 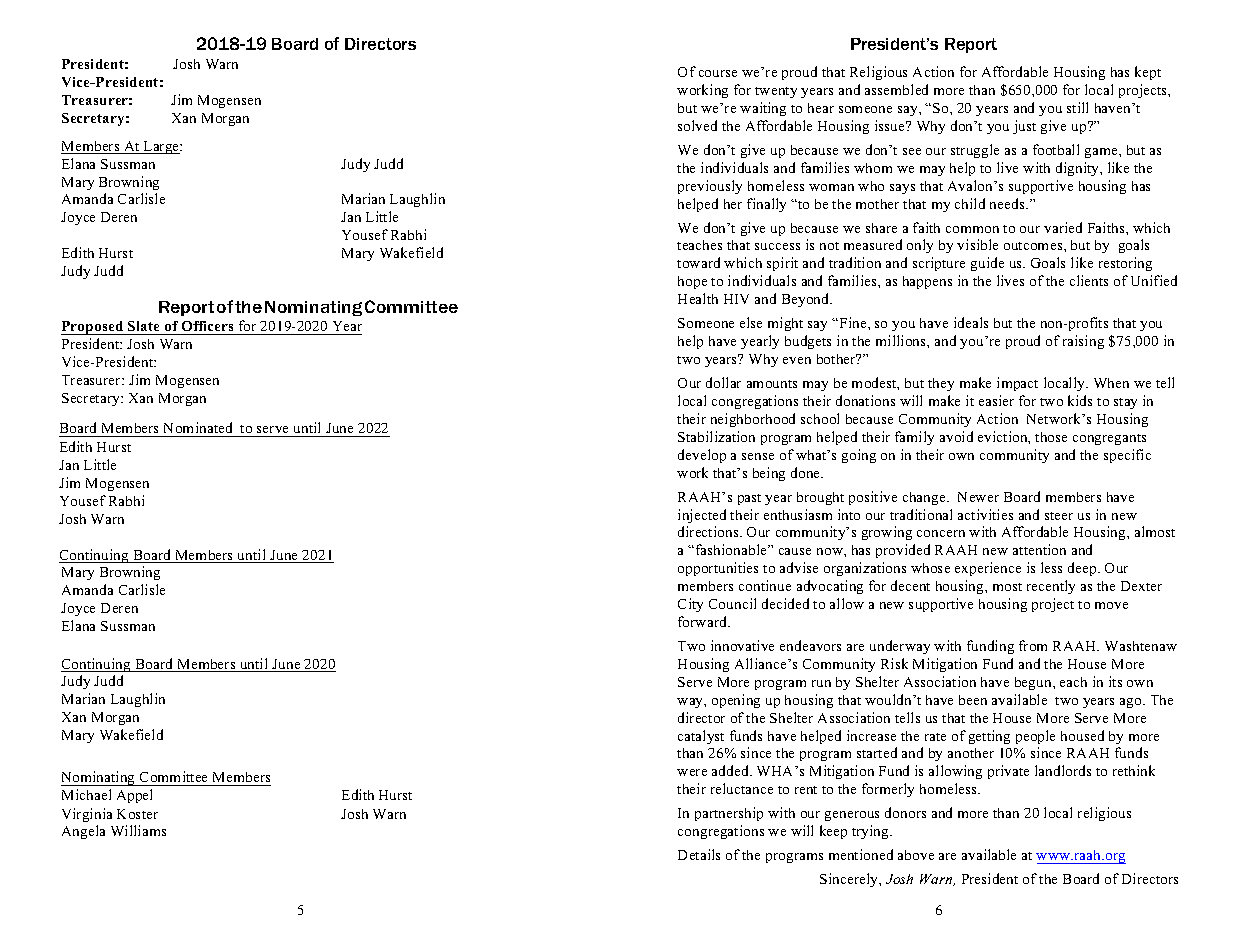 I want to click on Nominated, so click(x=198, y=427).
